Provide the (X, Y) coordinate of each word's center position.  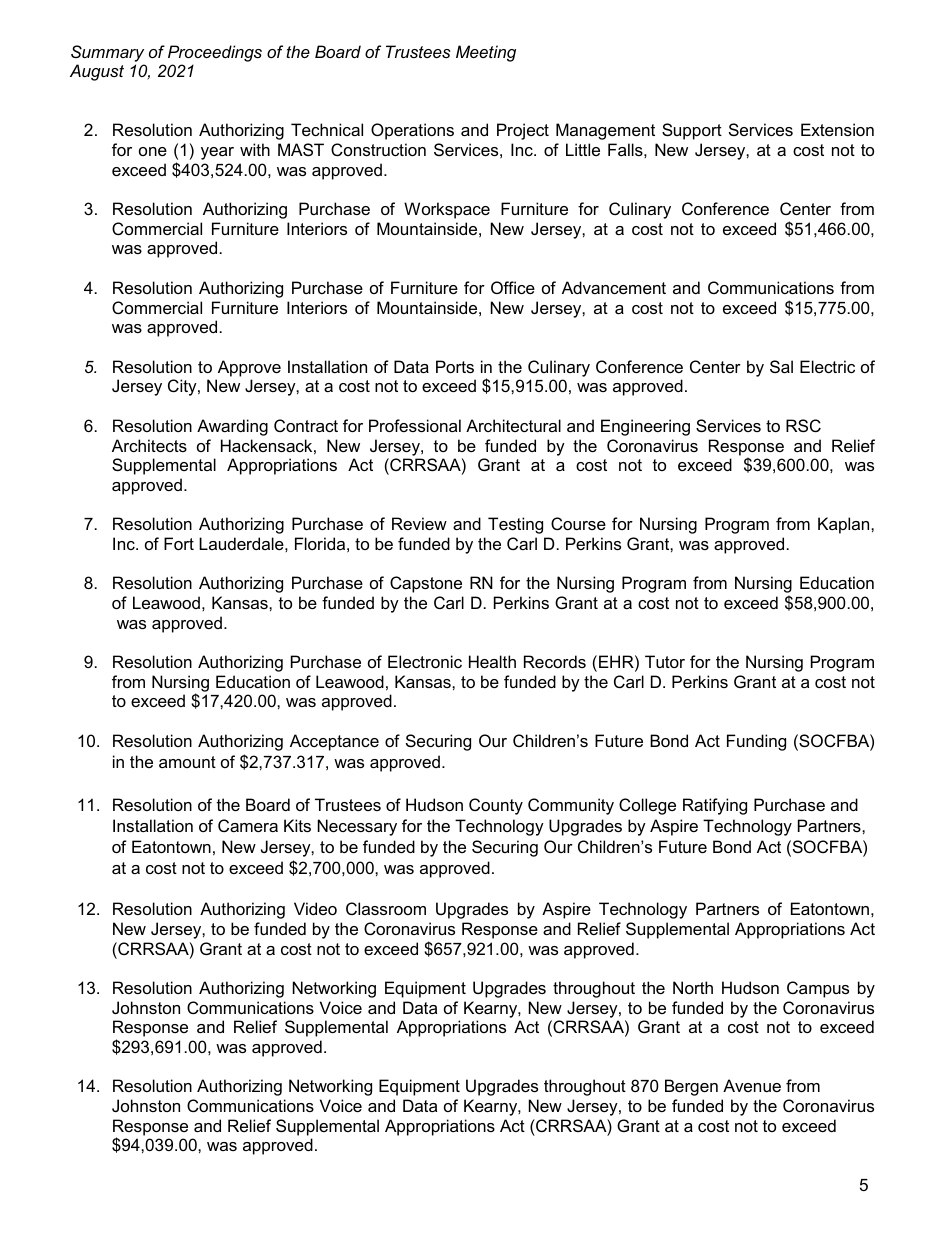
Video (315, 908)
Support (692, 131)
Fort (179, 543)
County (496, 806)
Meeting (486, 53)
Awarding (232, 427)
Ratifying (715, 806)
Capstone (426, 584)
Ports (455, 366)
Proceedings (215, 53)
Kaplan (845, 525)
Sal (781, 366)
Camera (248, 825)
